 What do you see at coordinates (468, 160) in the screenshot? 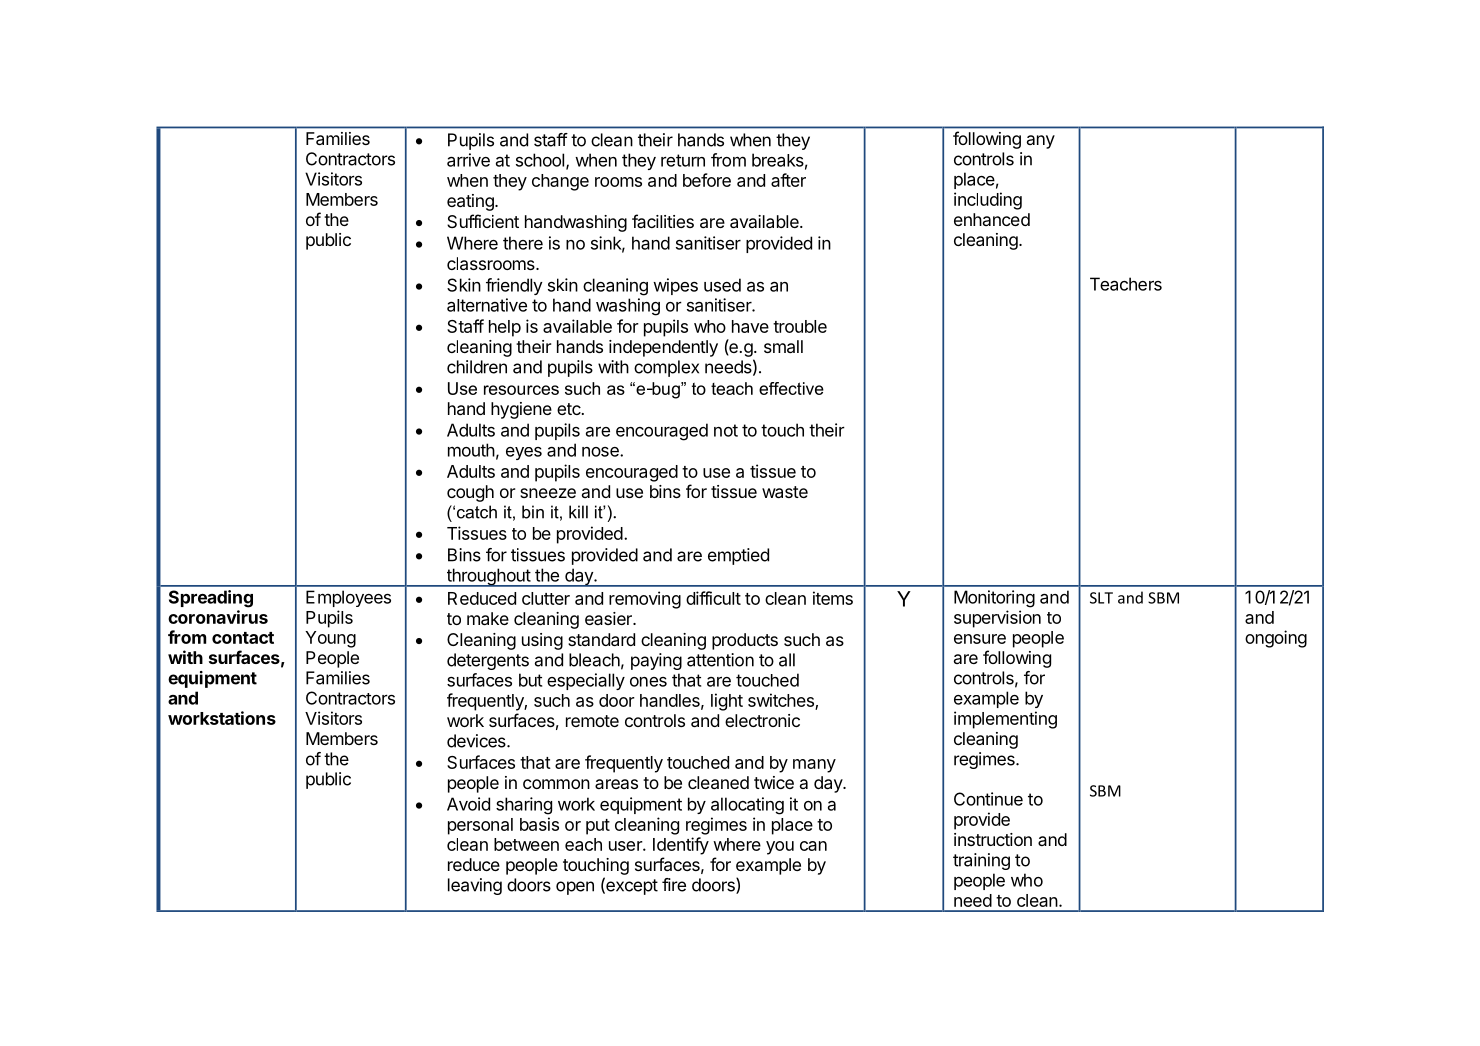
I see `arrive` at bounding box center [468, 160].
